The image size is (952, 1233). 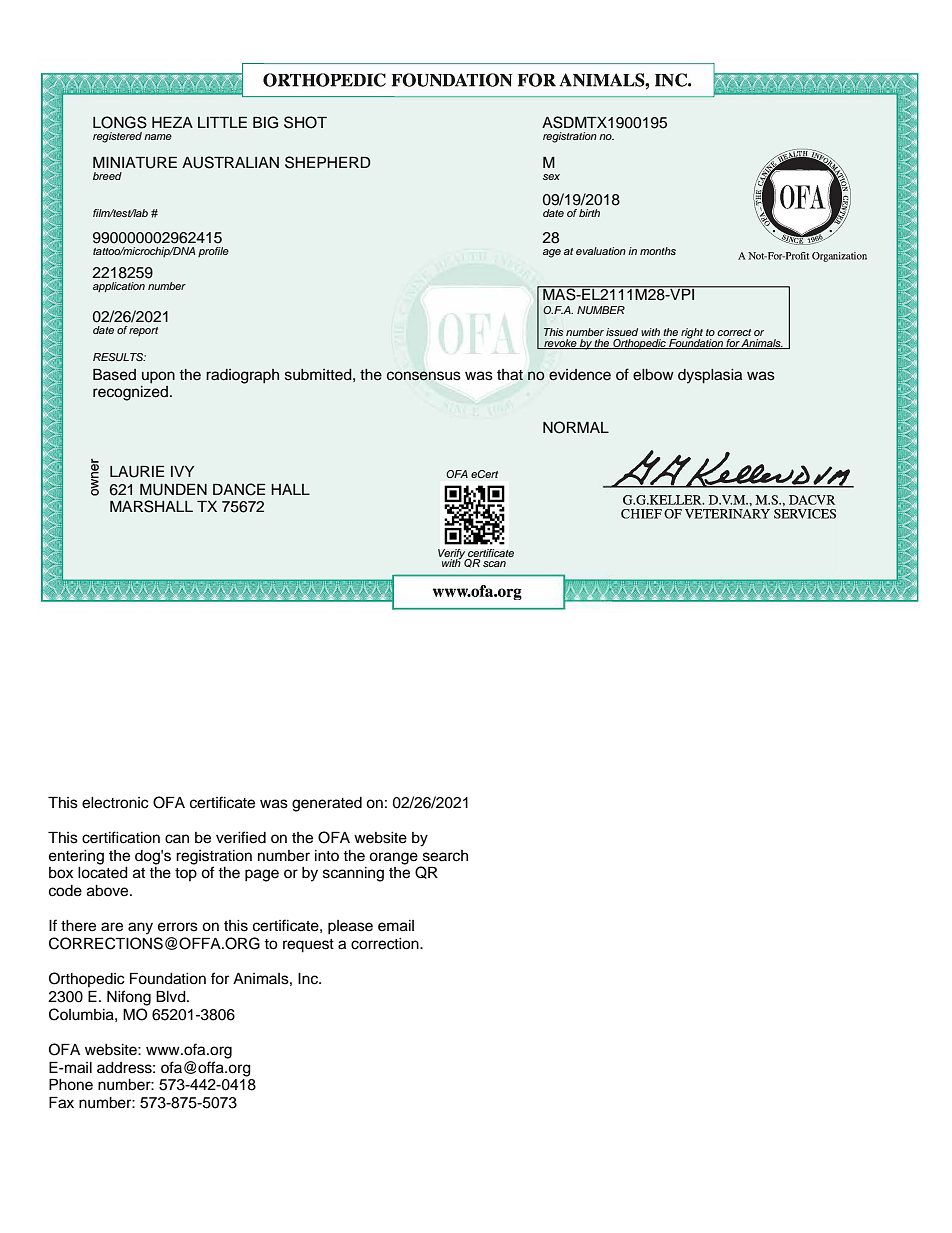 What do you see at coordinates (158, 137) in the screenshot?
I see `name` at bounding box center [158, 137].
